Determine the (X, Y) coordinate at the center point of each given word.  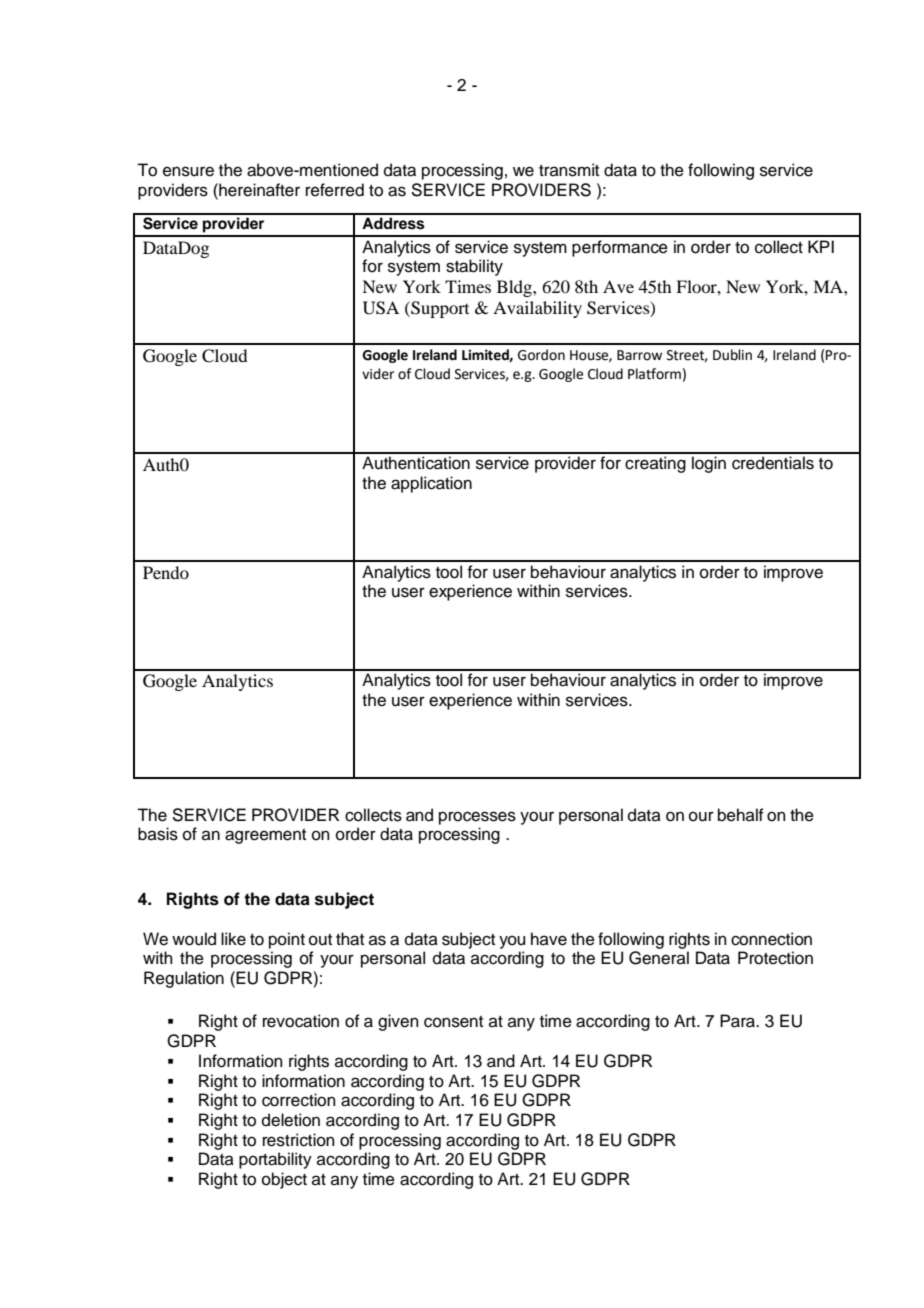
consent (453, 1022)
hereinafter (258, 190)
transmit (569, 170)
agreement (265, 836)
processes (477, 818)
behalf (741, 815)
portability (275, 1160)
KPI (821, 246)
